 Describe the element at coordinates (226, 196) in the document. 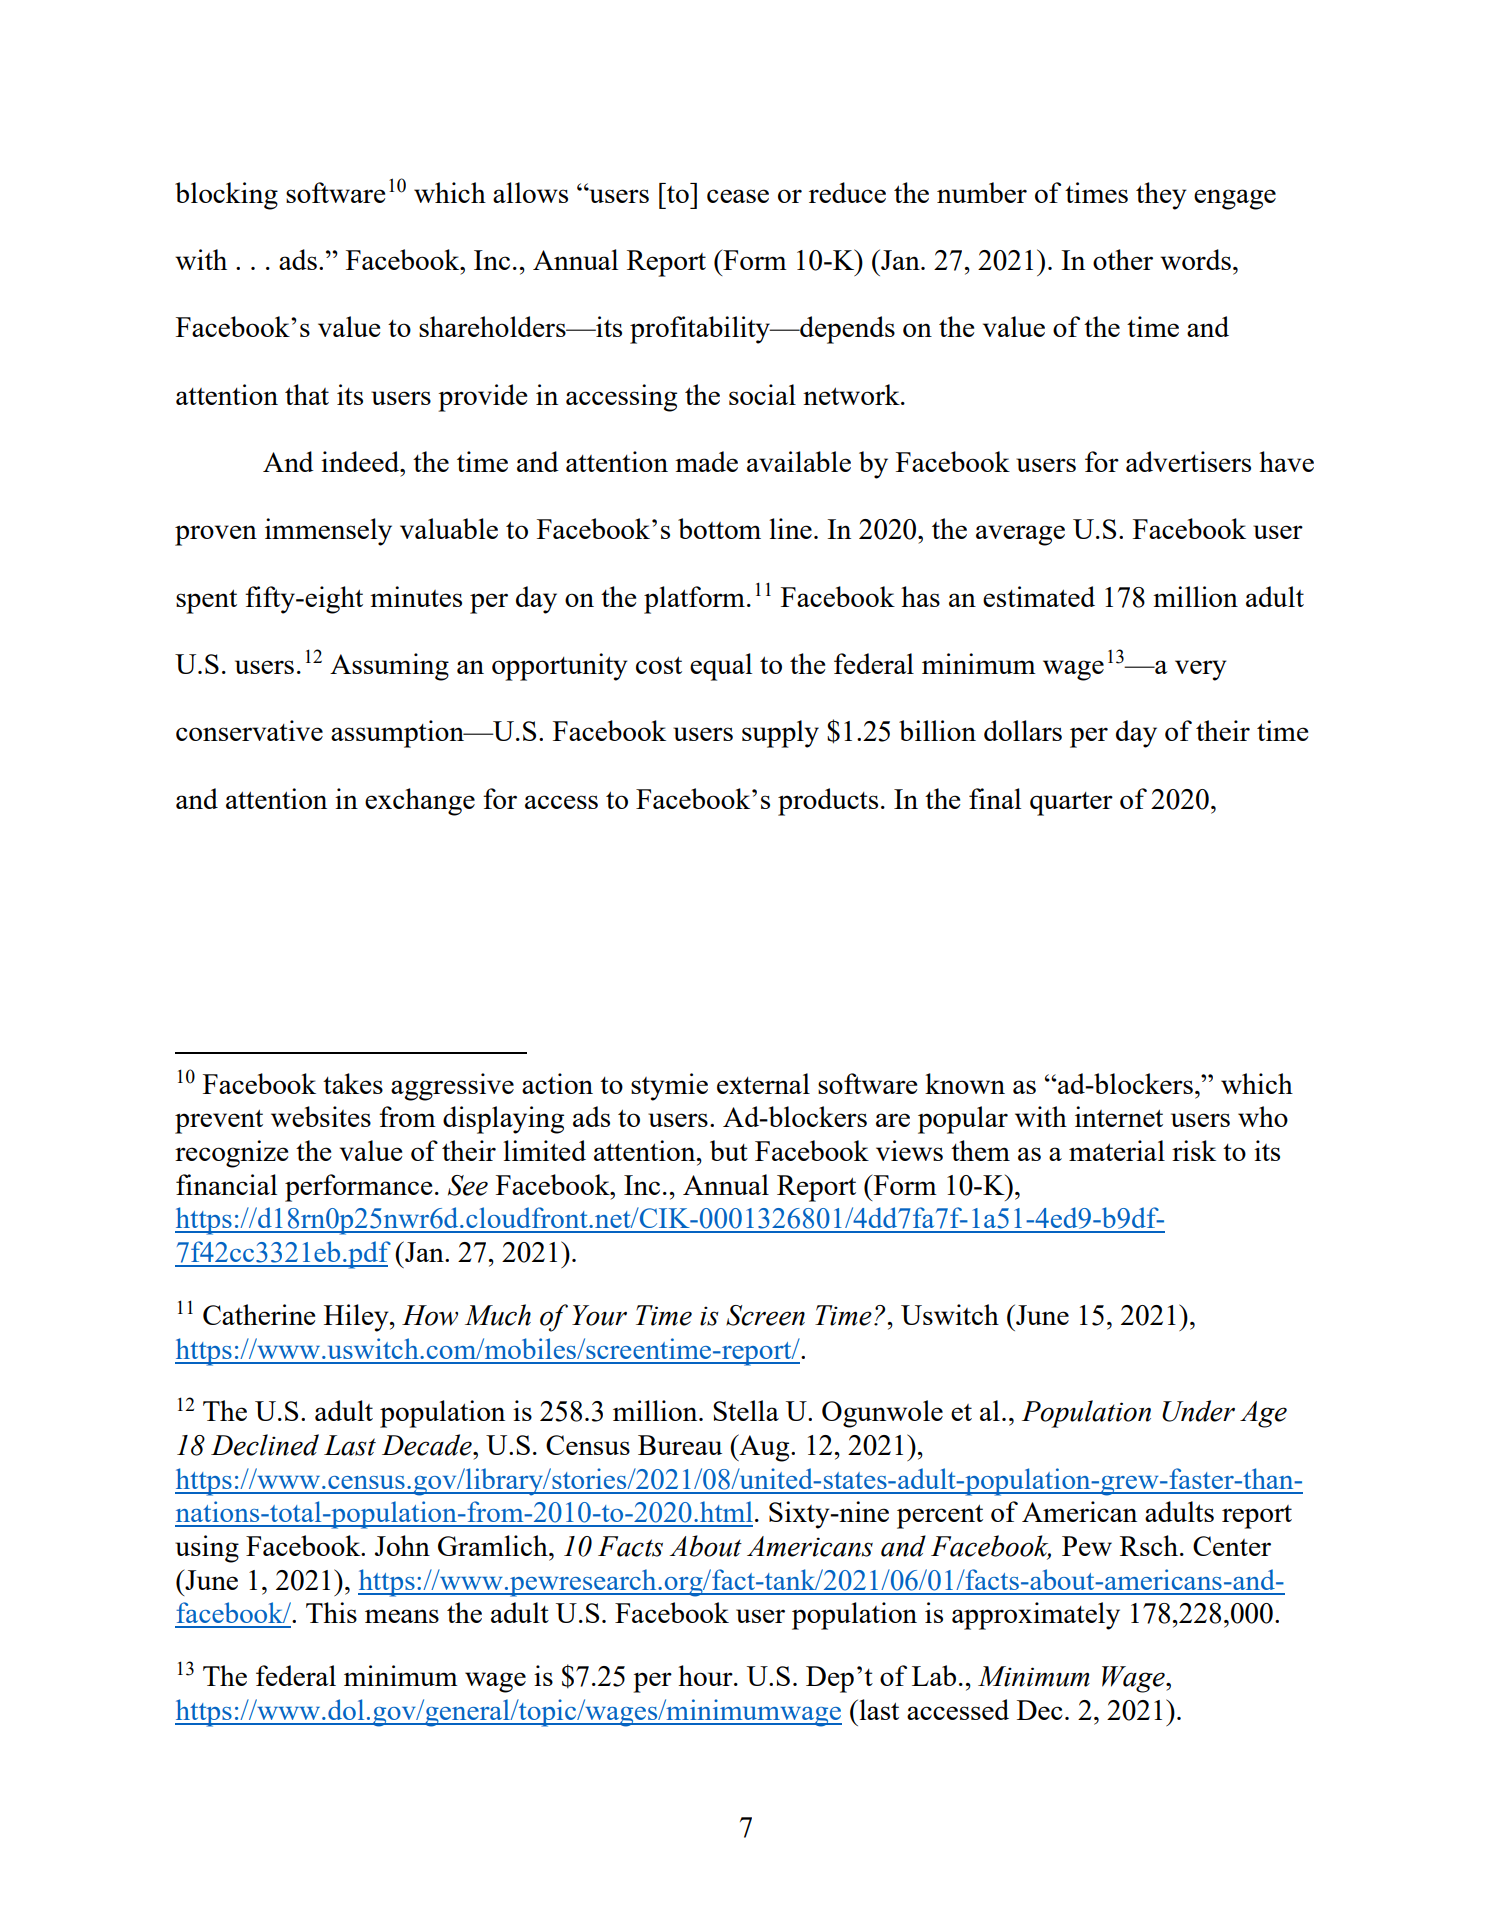

I see `blocking` at that location.
